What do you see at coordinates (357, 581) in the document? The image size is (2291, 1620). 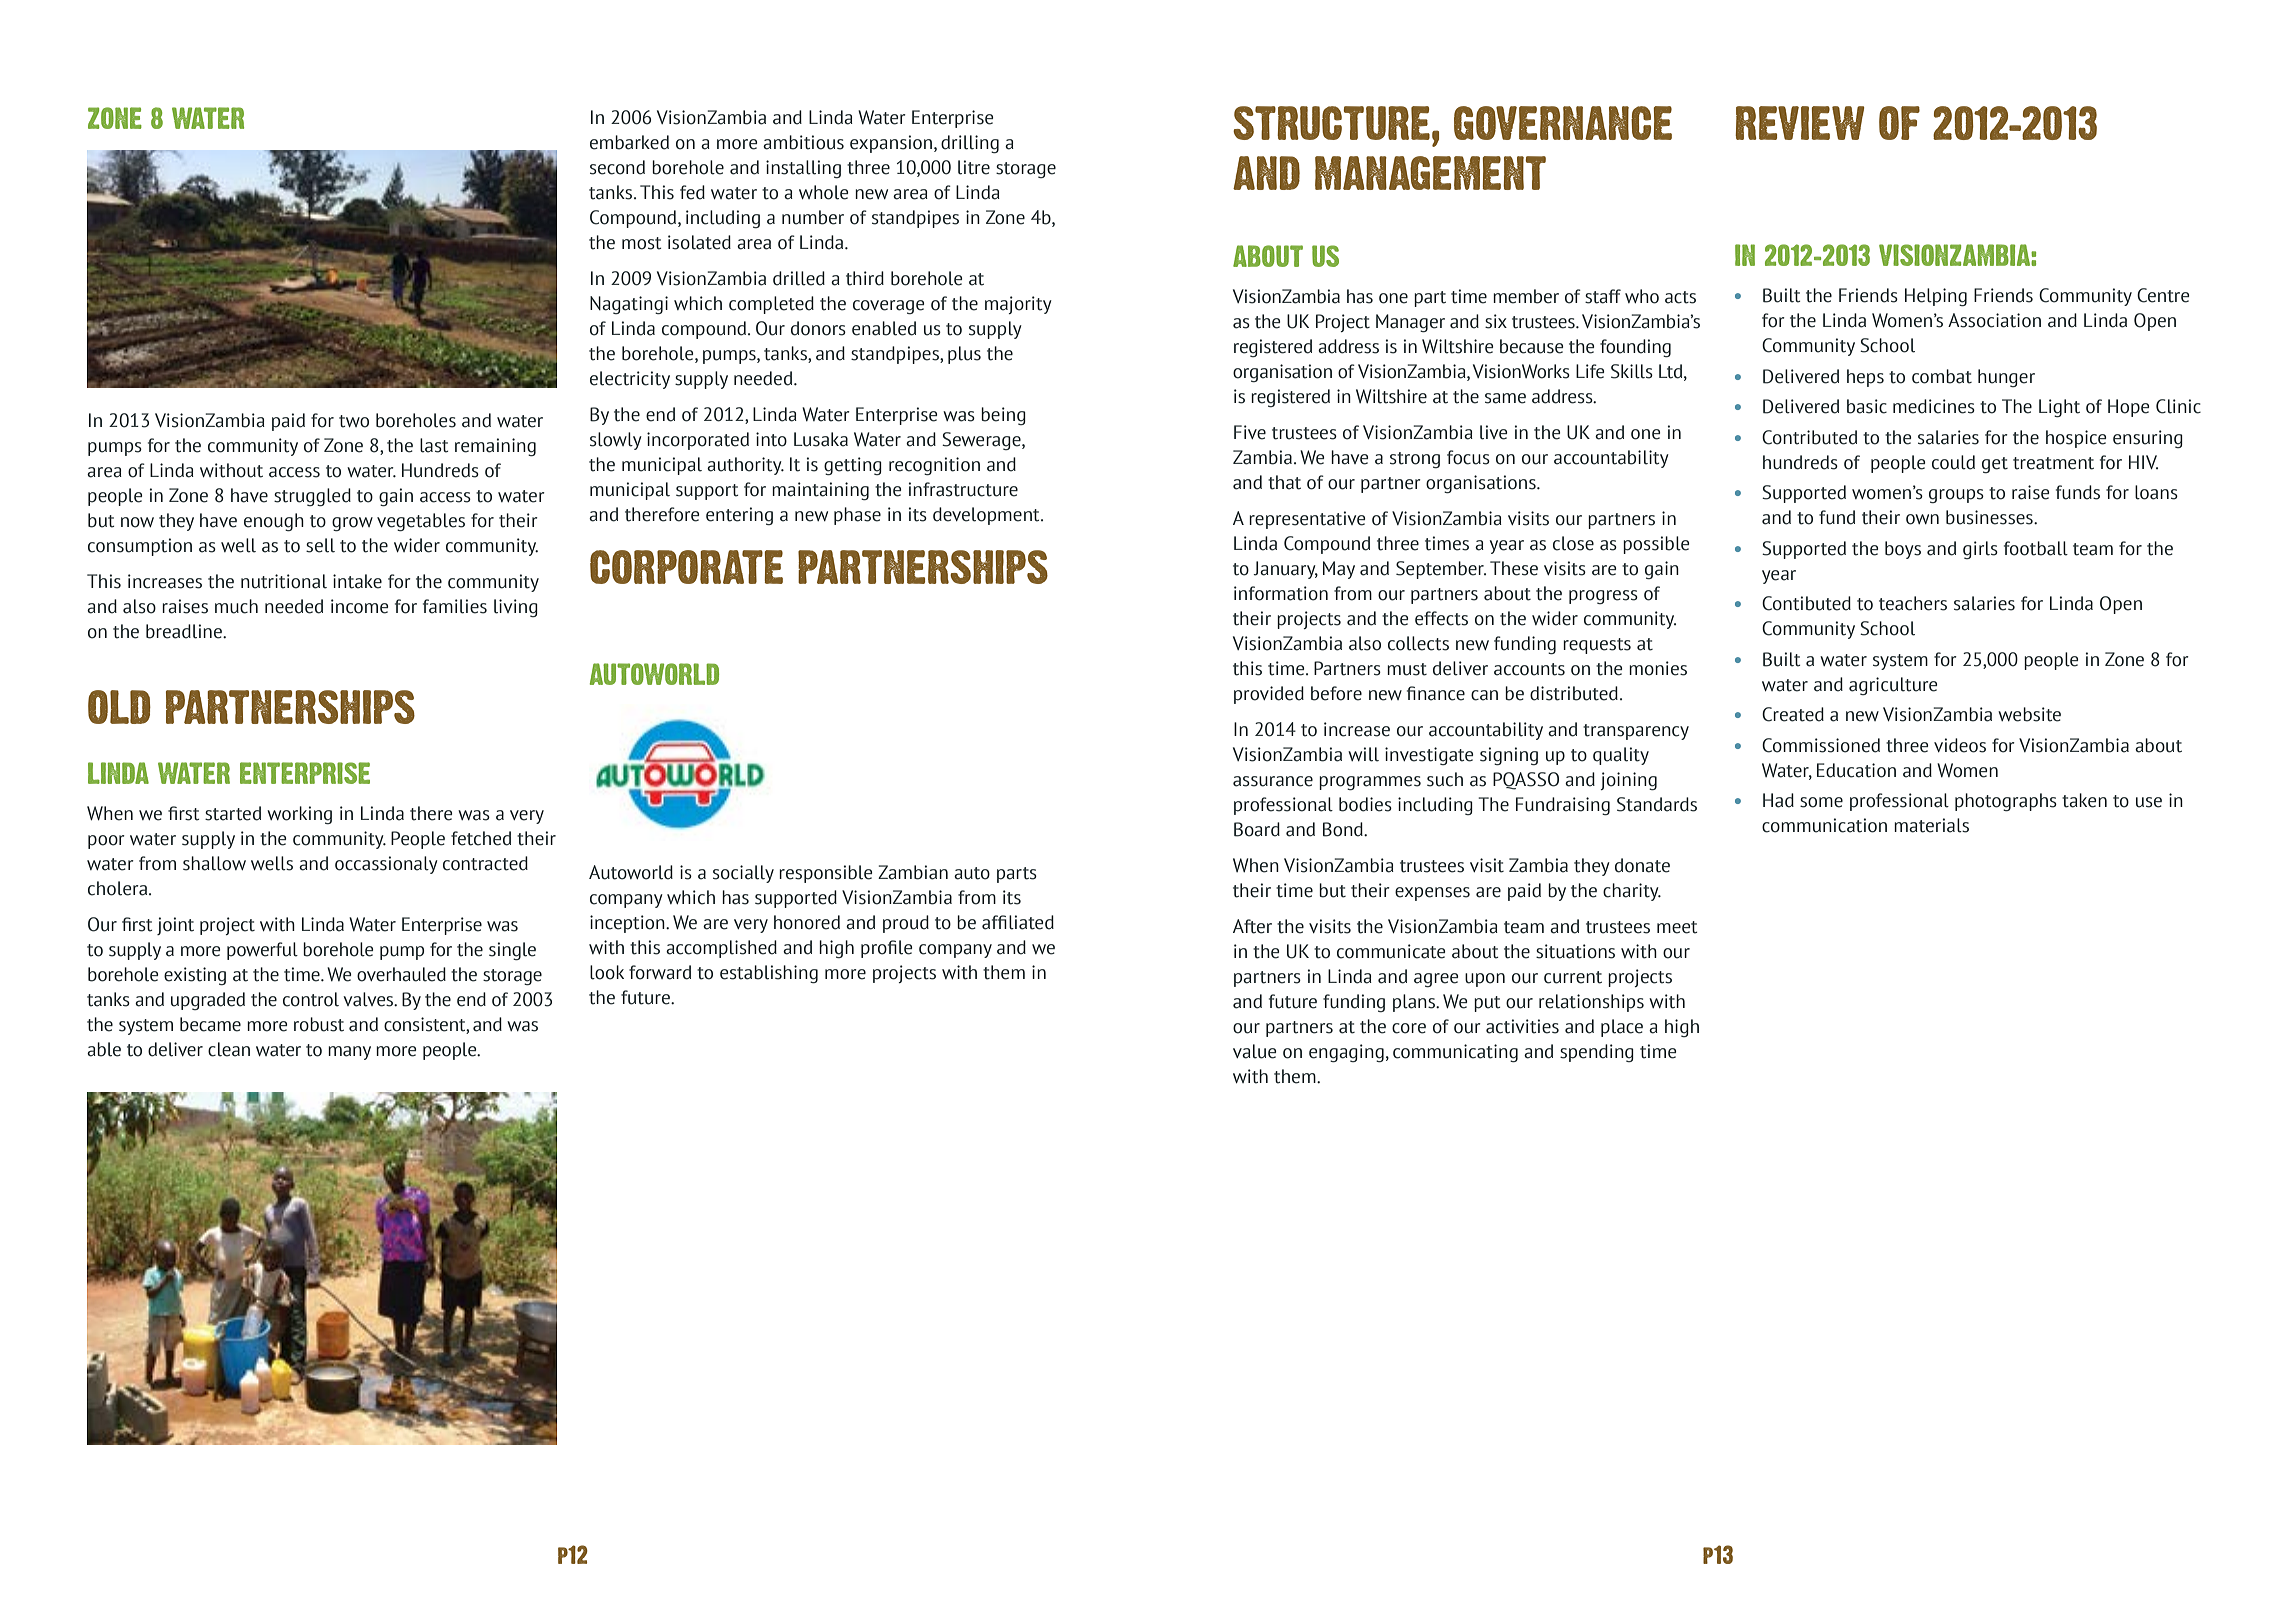 I see `intake` at bounding box center [357, 581].
